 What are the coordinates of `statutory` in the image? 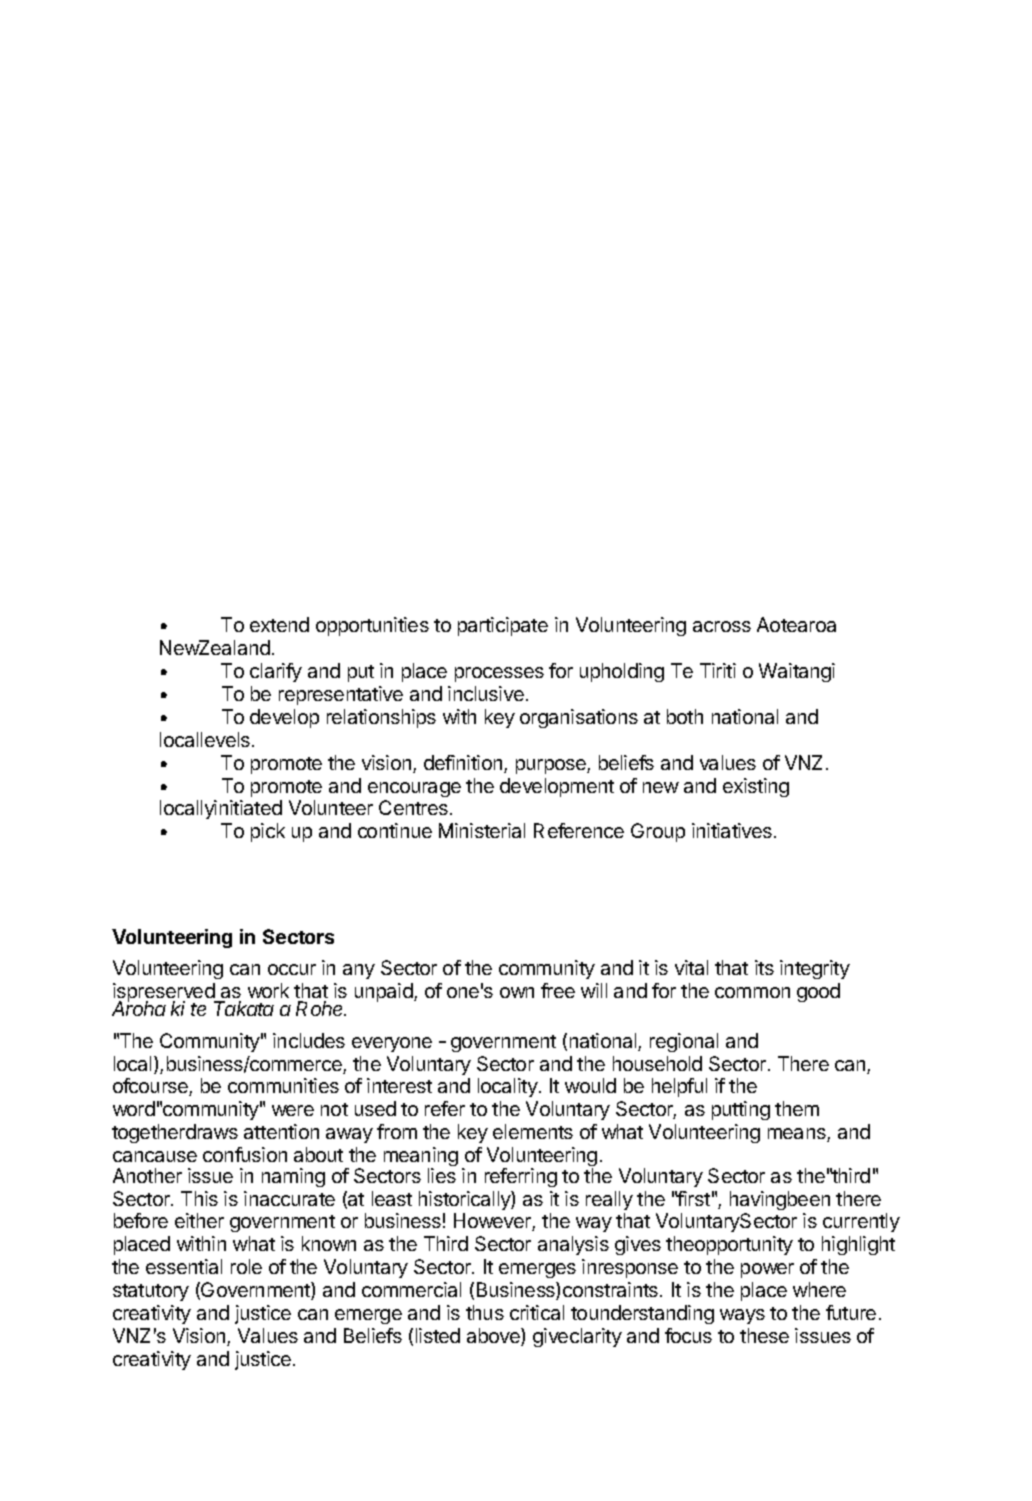 It's located at (151, 1292).
